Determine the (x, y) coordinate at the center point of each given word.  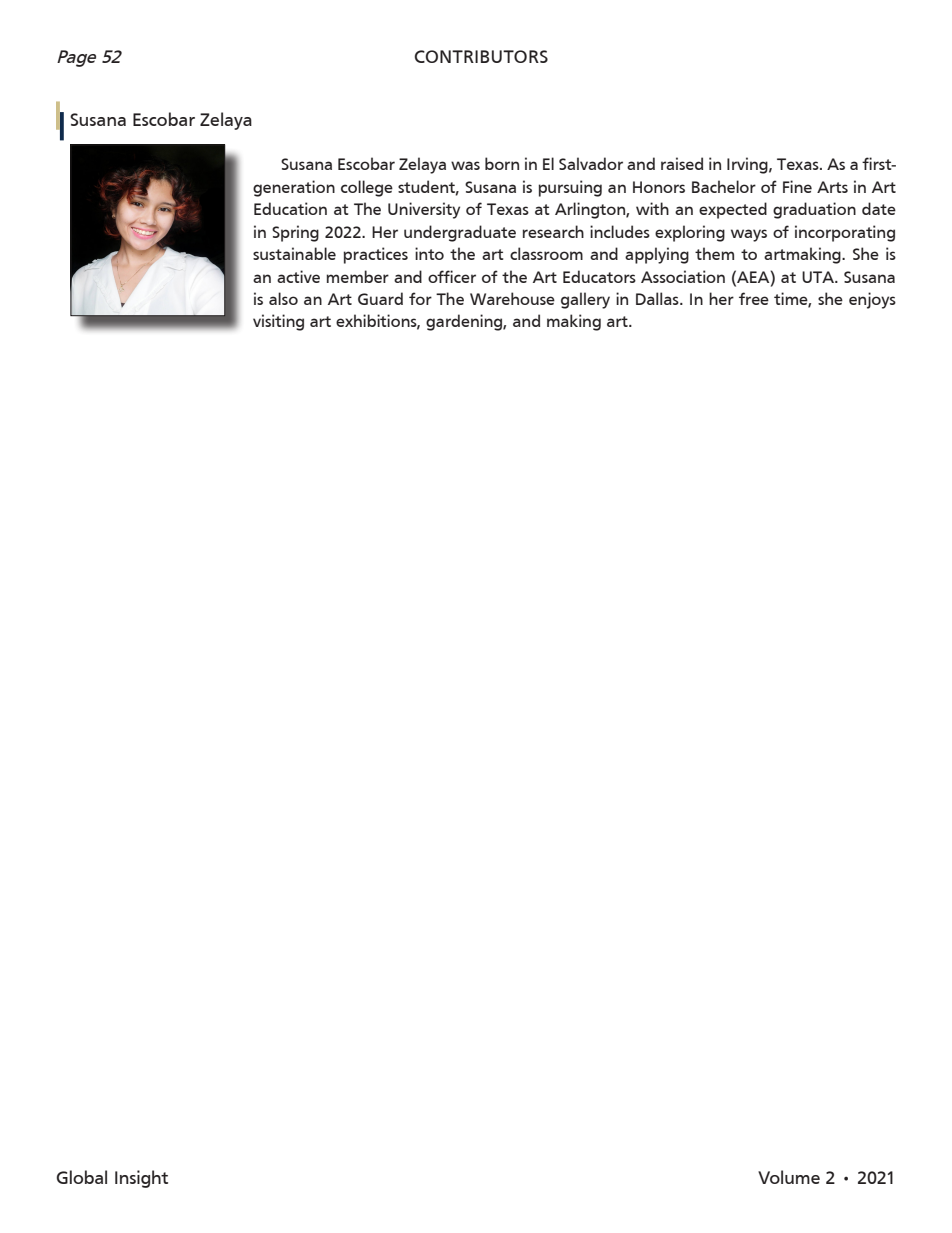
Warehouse (512, 298)
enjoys (872, 300)
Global (82, 1177)
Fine (797, 186)
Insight (141, 1179)
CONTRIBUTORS (481, 56)
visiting (278, 322)
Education (290, 208)
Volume (789, 1177)
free (754, 298)
